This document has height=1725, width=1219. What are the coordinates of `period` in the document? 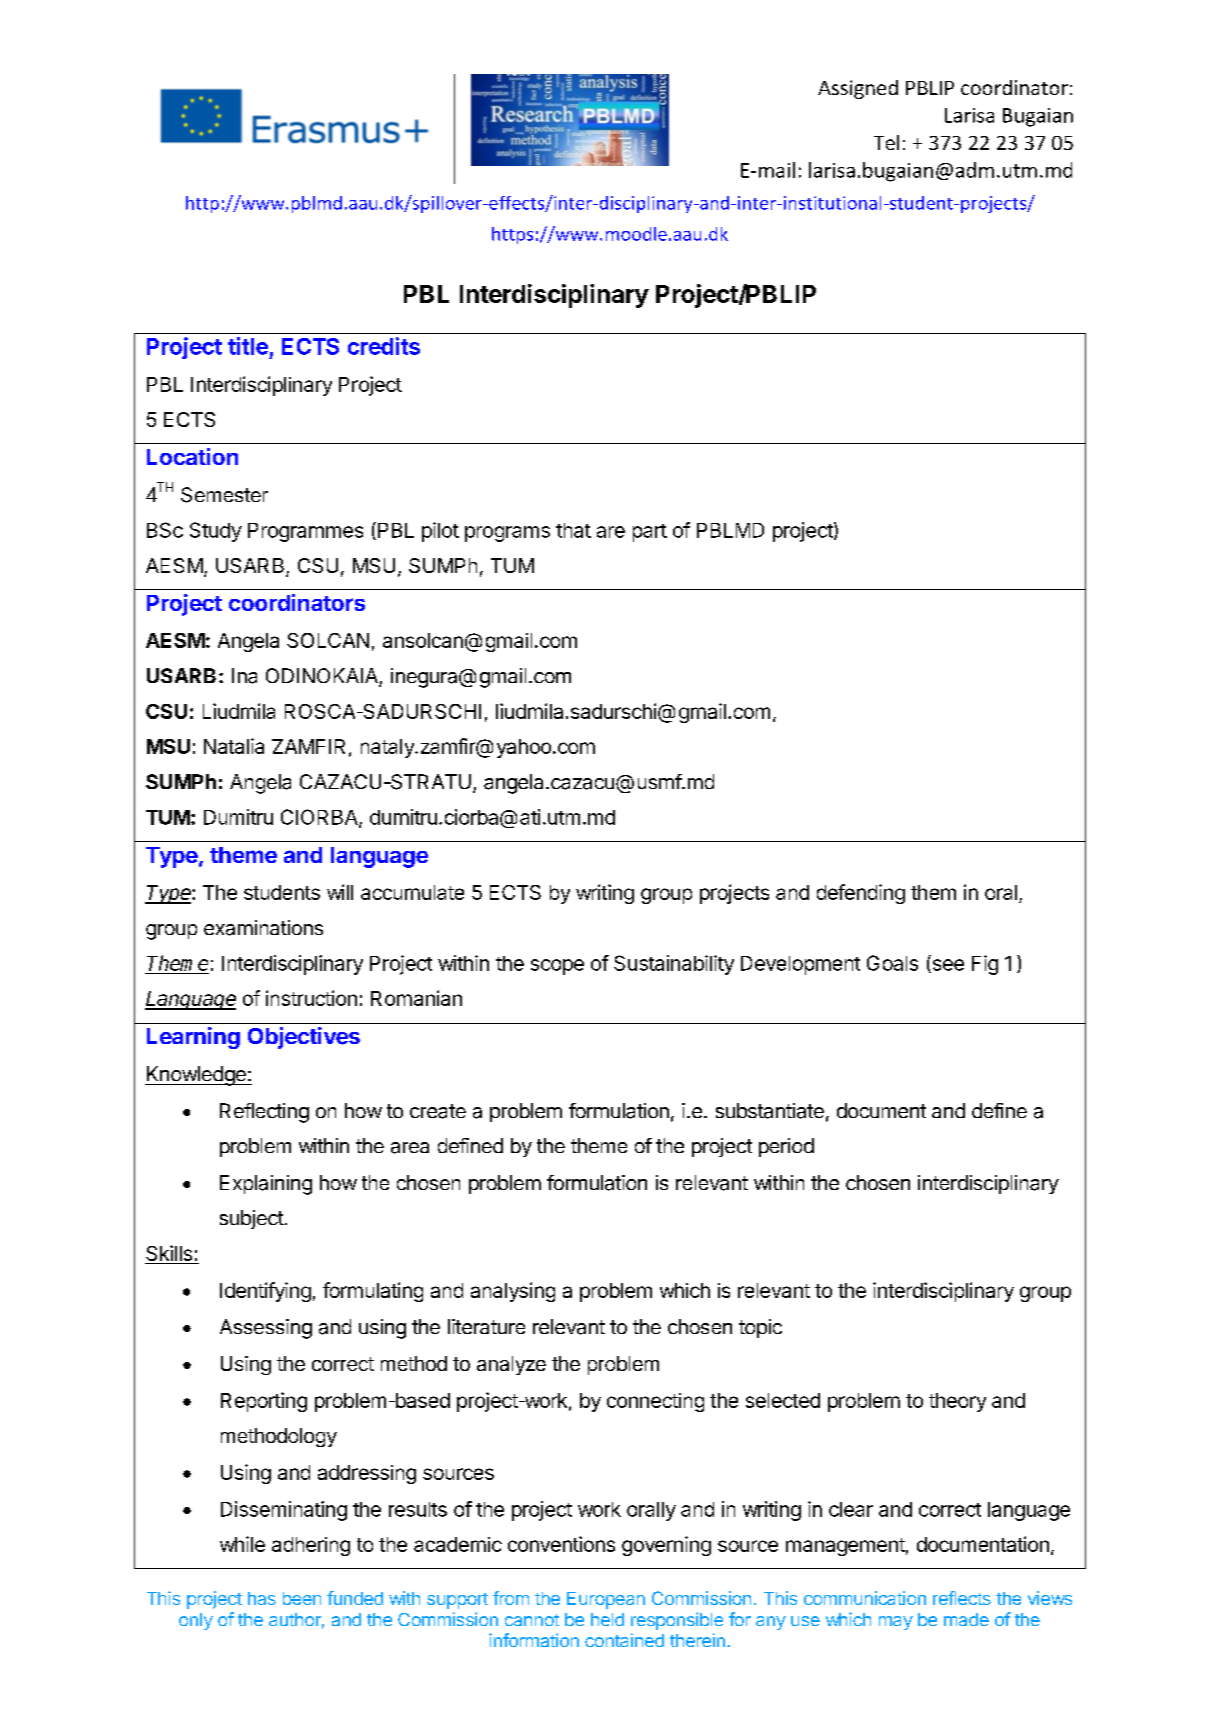 It's located at (786, 1147).
